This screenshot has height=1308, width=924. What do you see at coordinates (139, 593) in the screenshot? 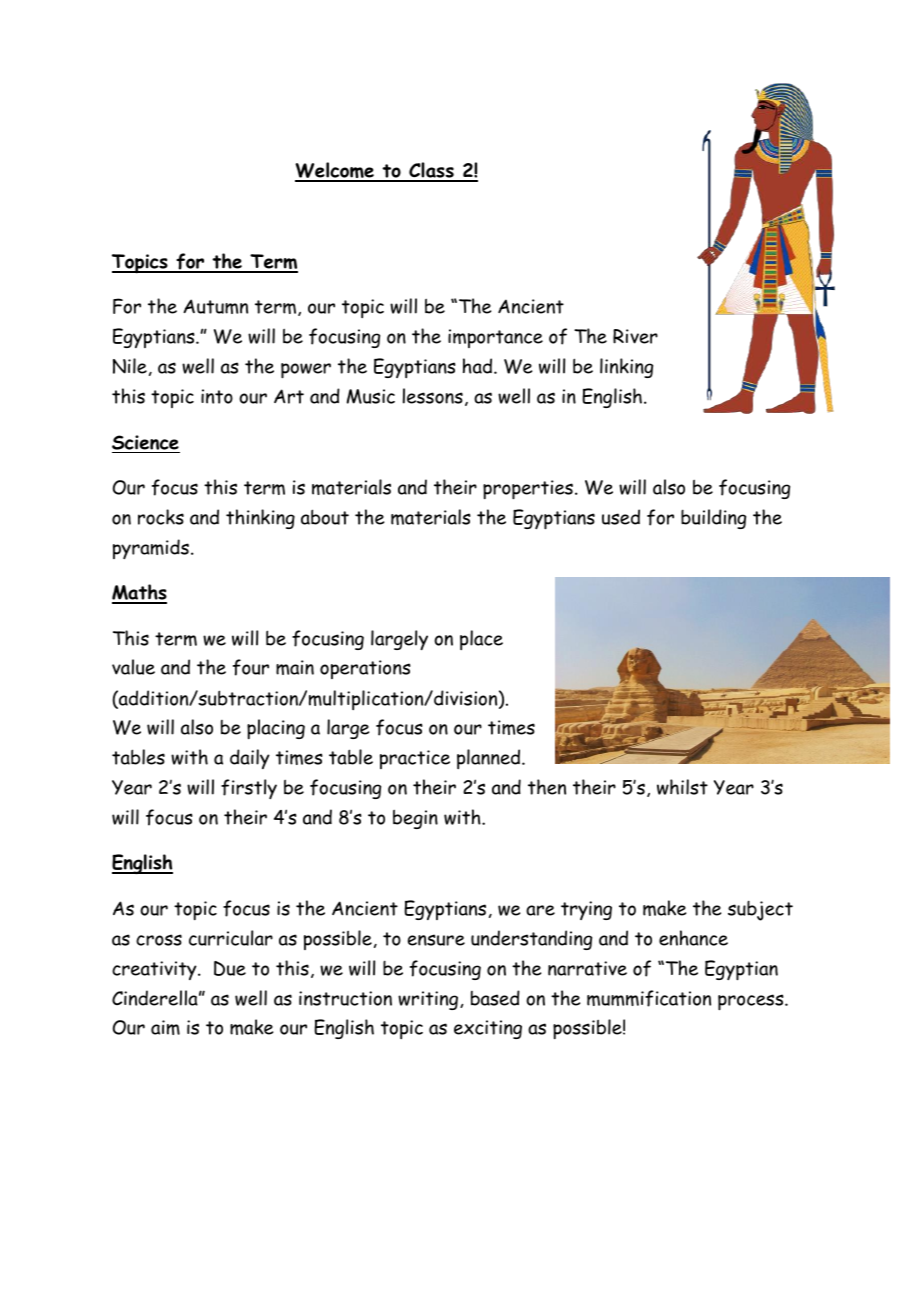
I see `Maths` at bounding box center [139, 593].
